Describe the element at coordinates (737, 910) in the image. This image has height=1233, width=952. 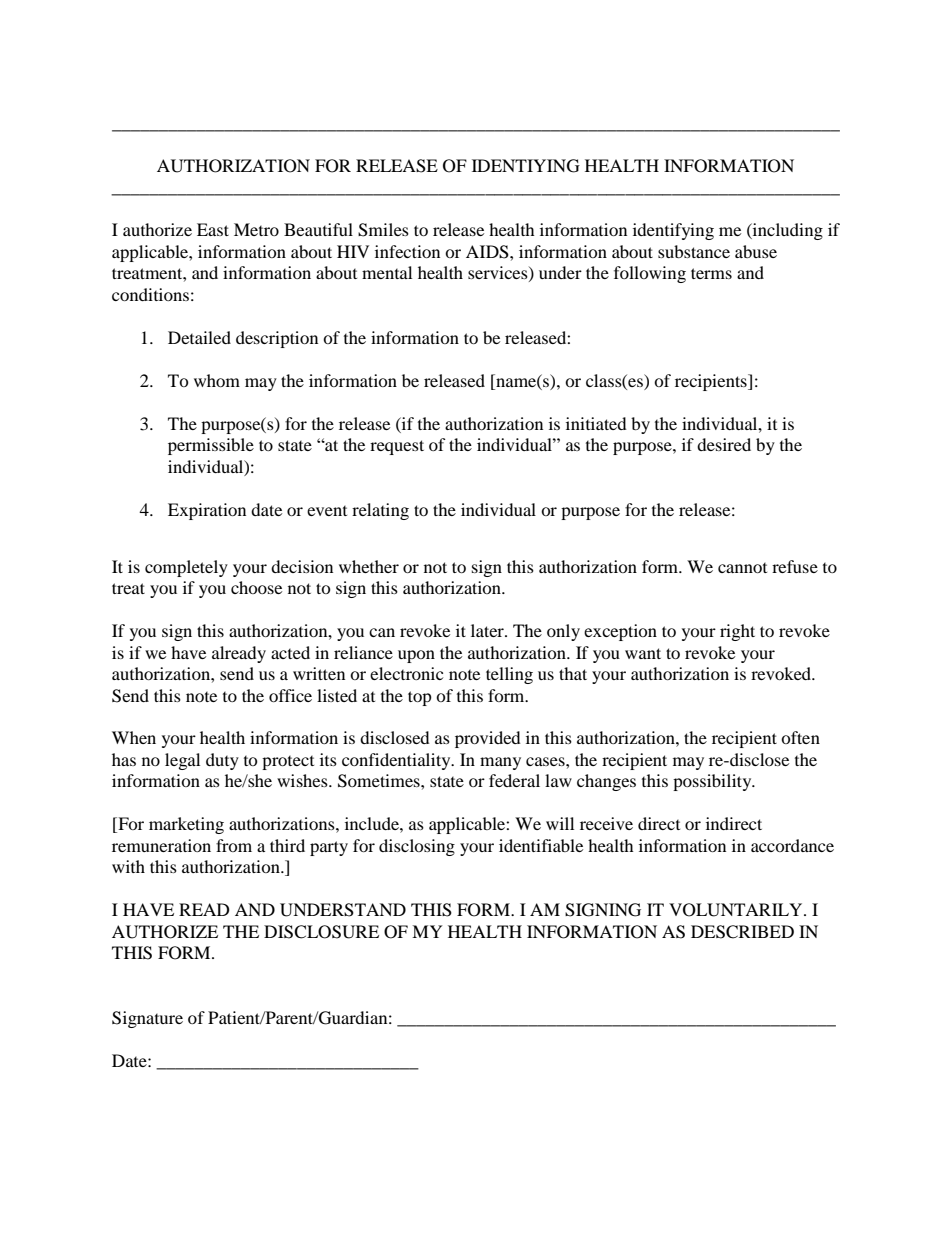
I see `VOLUNTARILY` at that location.
